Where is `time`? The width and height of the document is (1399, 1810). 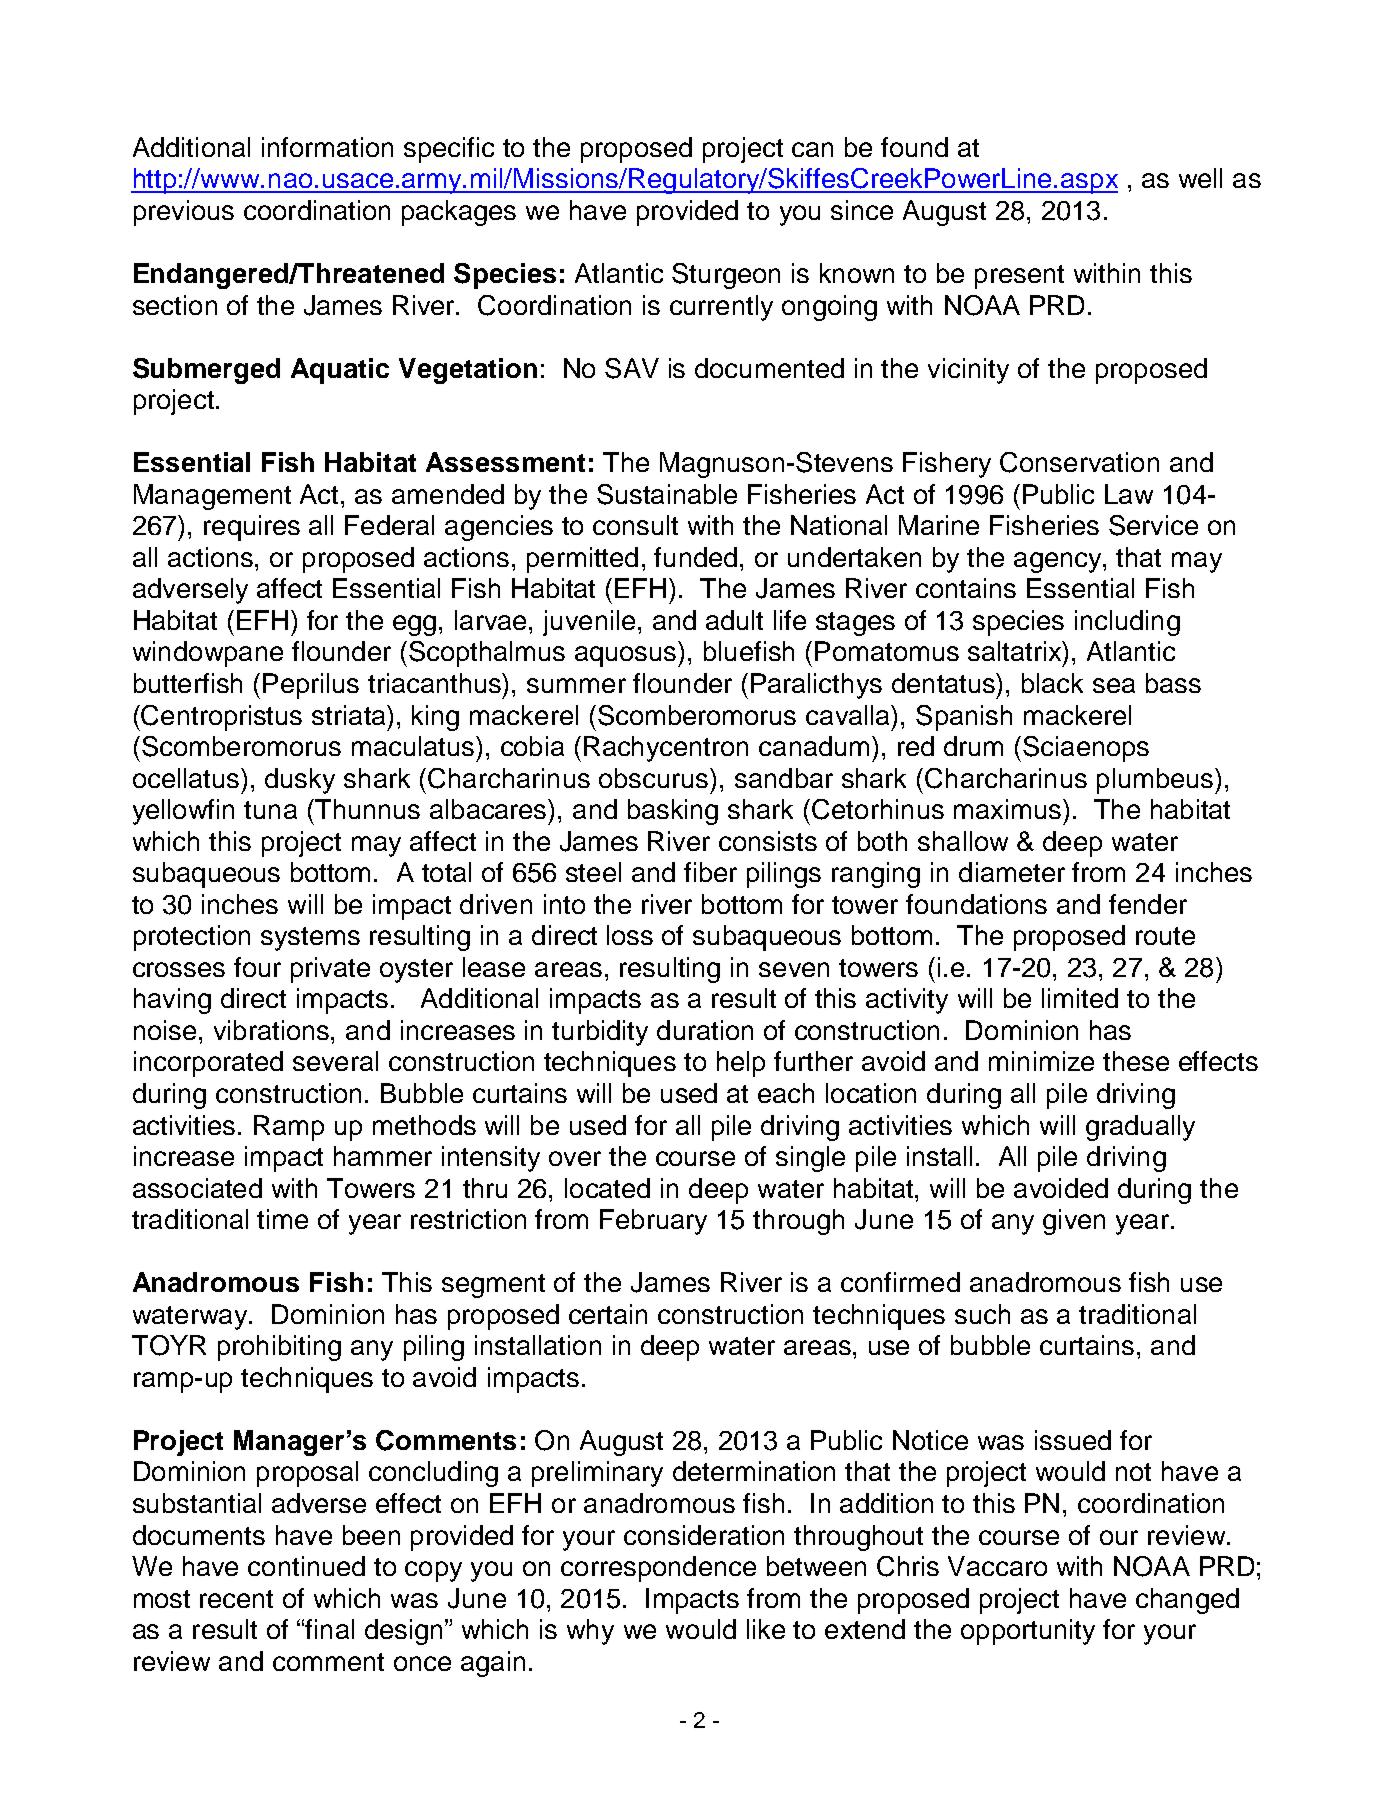 time is located at coordinates (282, 1219).
